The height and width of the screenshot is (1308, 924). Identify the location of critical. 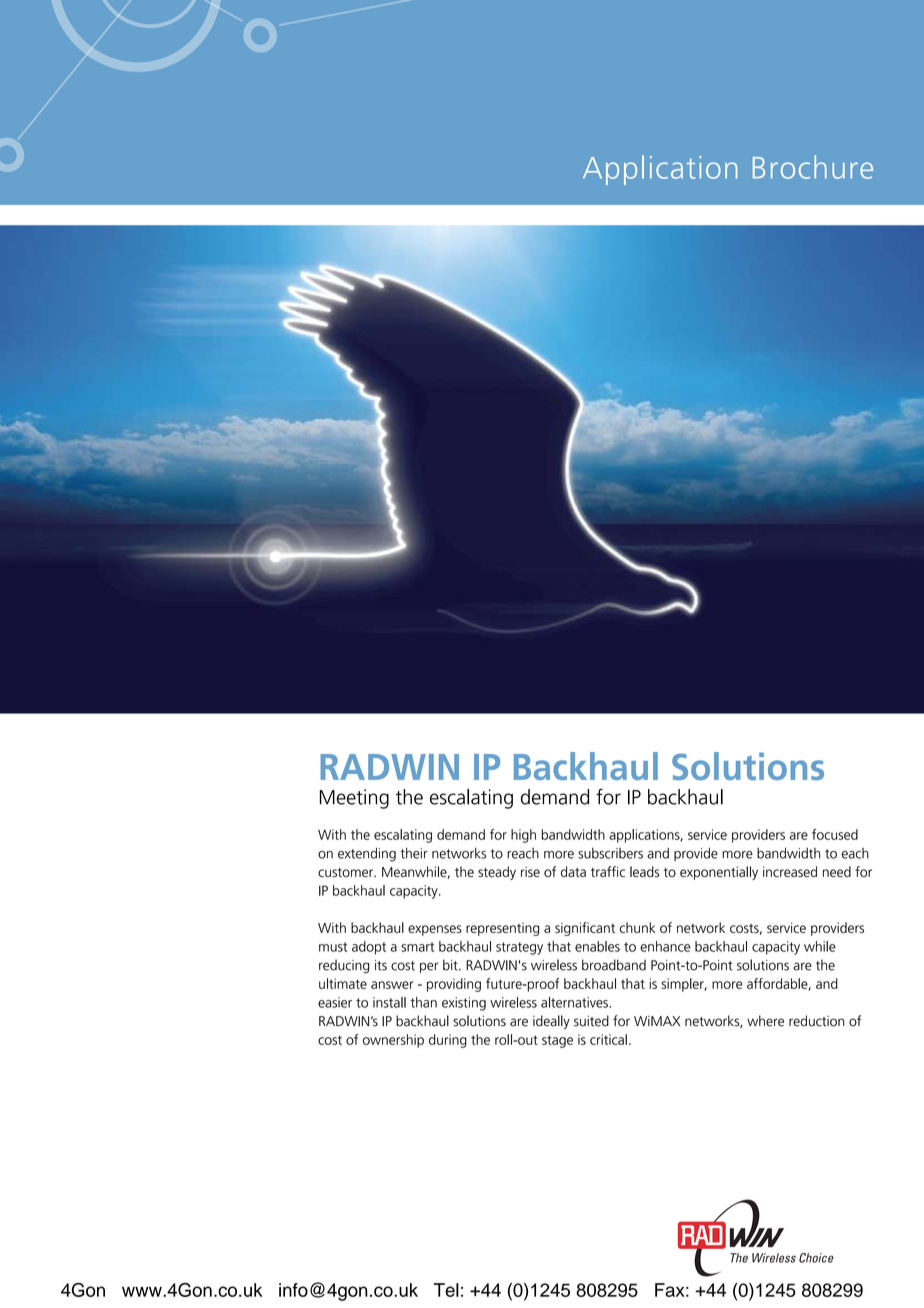
(608, 1039).
